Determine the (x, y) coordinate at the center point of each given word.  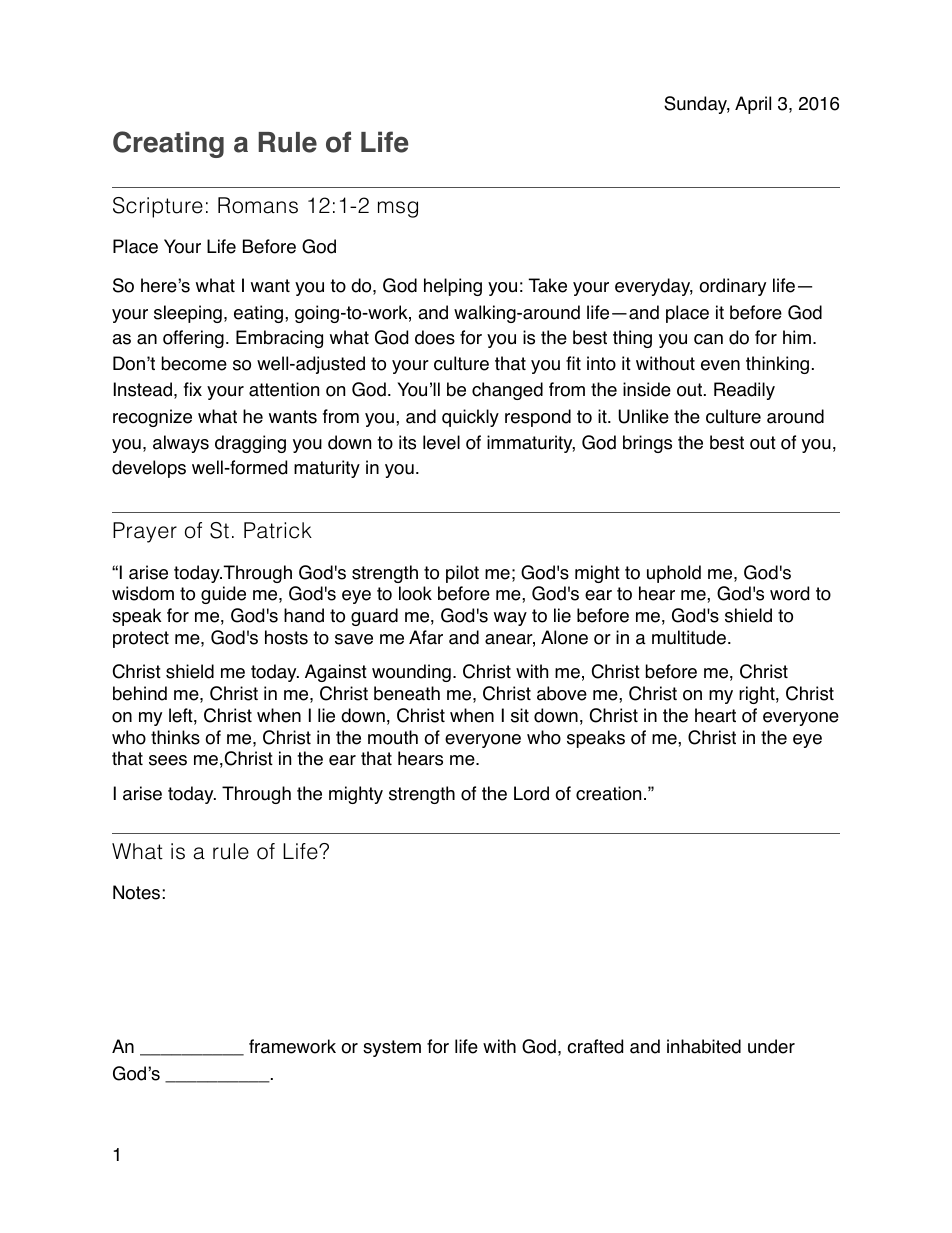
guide (223, 595)
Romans (258, 205)
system (392, 1048)
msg (398, 209)
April (753, 105)
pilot (462, 574)
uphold (674, 574)
